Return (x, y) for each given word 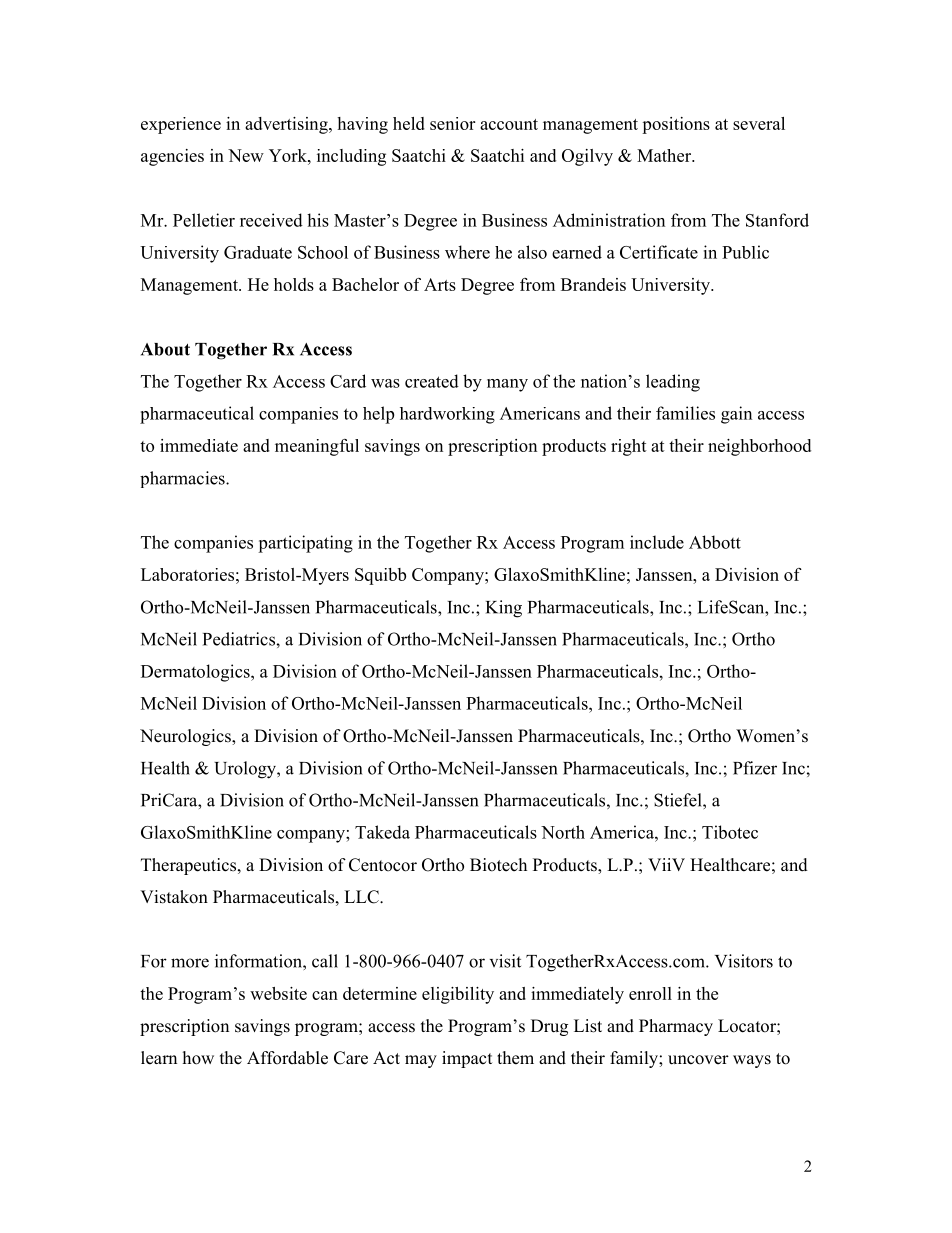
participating (305, 544)
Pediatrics (240, 639)
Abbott (715, 542)
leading (673, 383)
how (198, 1058)
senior (452, 123)
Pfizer (755, 768)
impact (467, 1059)
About (165, 349)
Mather (665, 155)
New (246, 155)
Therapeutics (190, 866)
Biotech (498, 865)
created (432, 381)
